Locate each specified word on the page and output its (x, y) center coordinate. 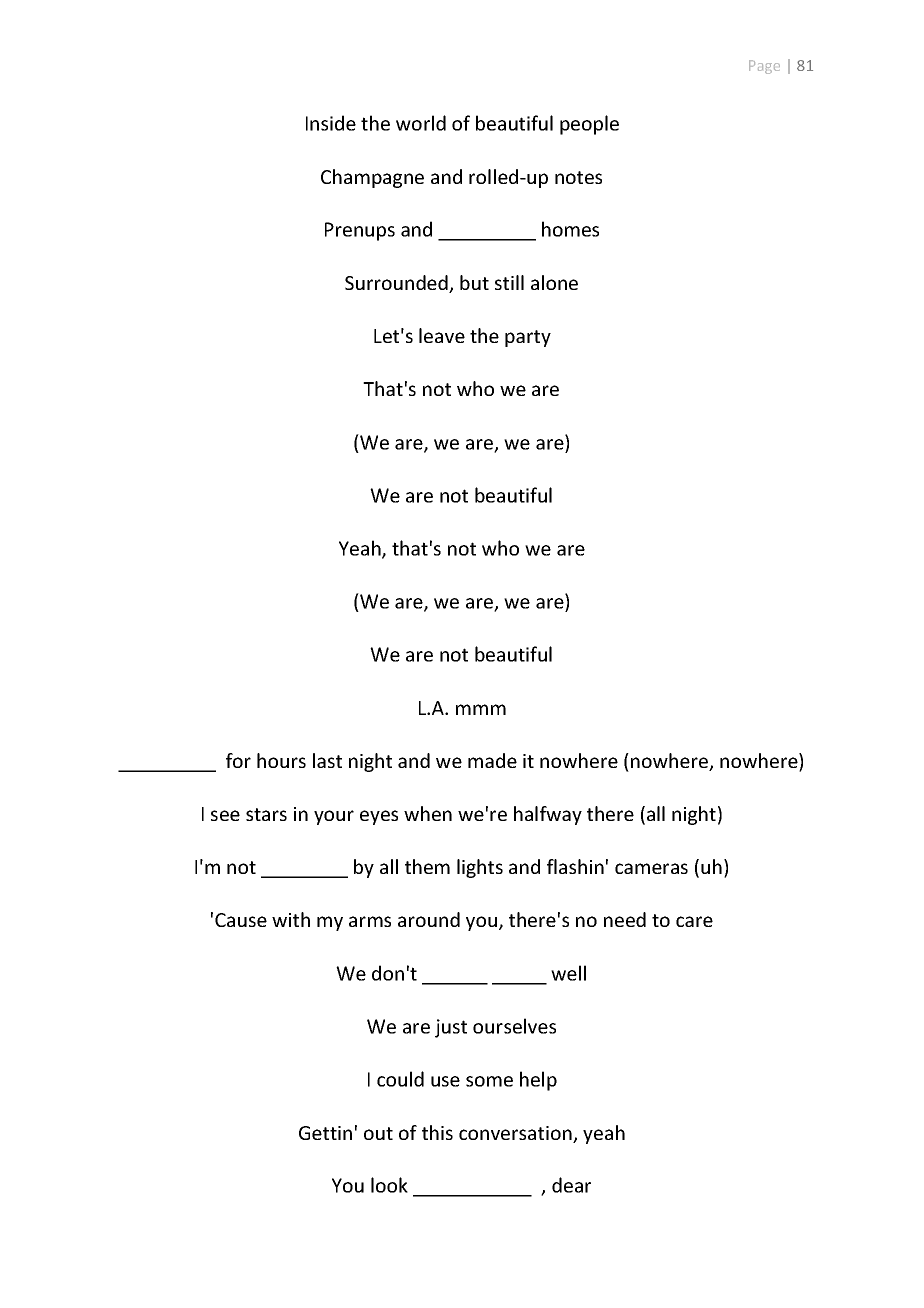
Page (764, 67)
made (492, 760)
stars (266, 814)
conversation (516, 1134)
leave (442, 335)
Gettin (325, 1133)
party (528, 338)
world (421, 123)
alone (554, 282)
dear (571, 1185)
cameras (651, 868)
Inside (331, 123)
